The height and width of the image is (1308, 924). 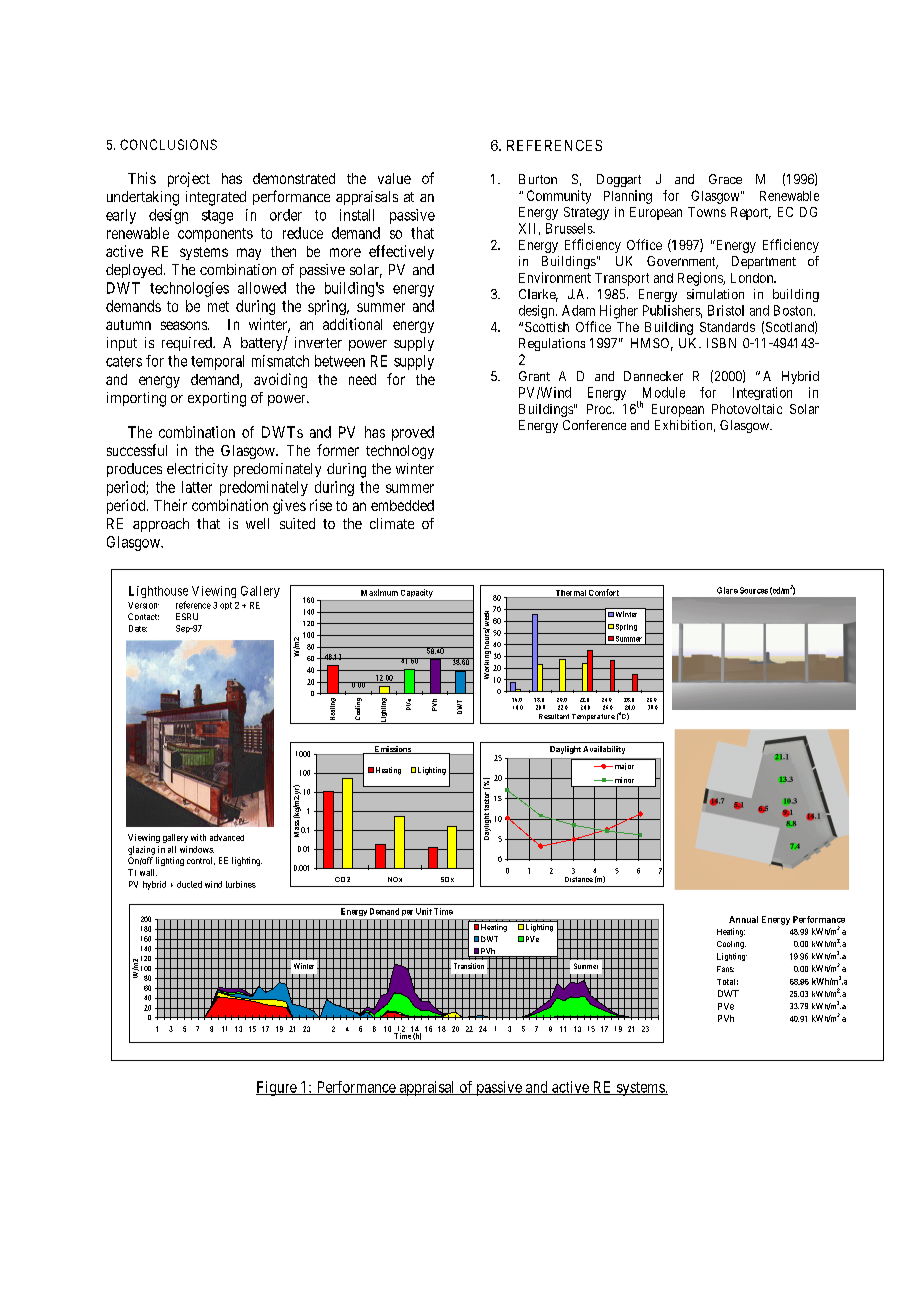 What do you see at coordinates (277, 1088) in the image?
I see `Figure` at bounding box center [277, 1088].
